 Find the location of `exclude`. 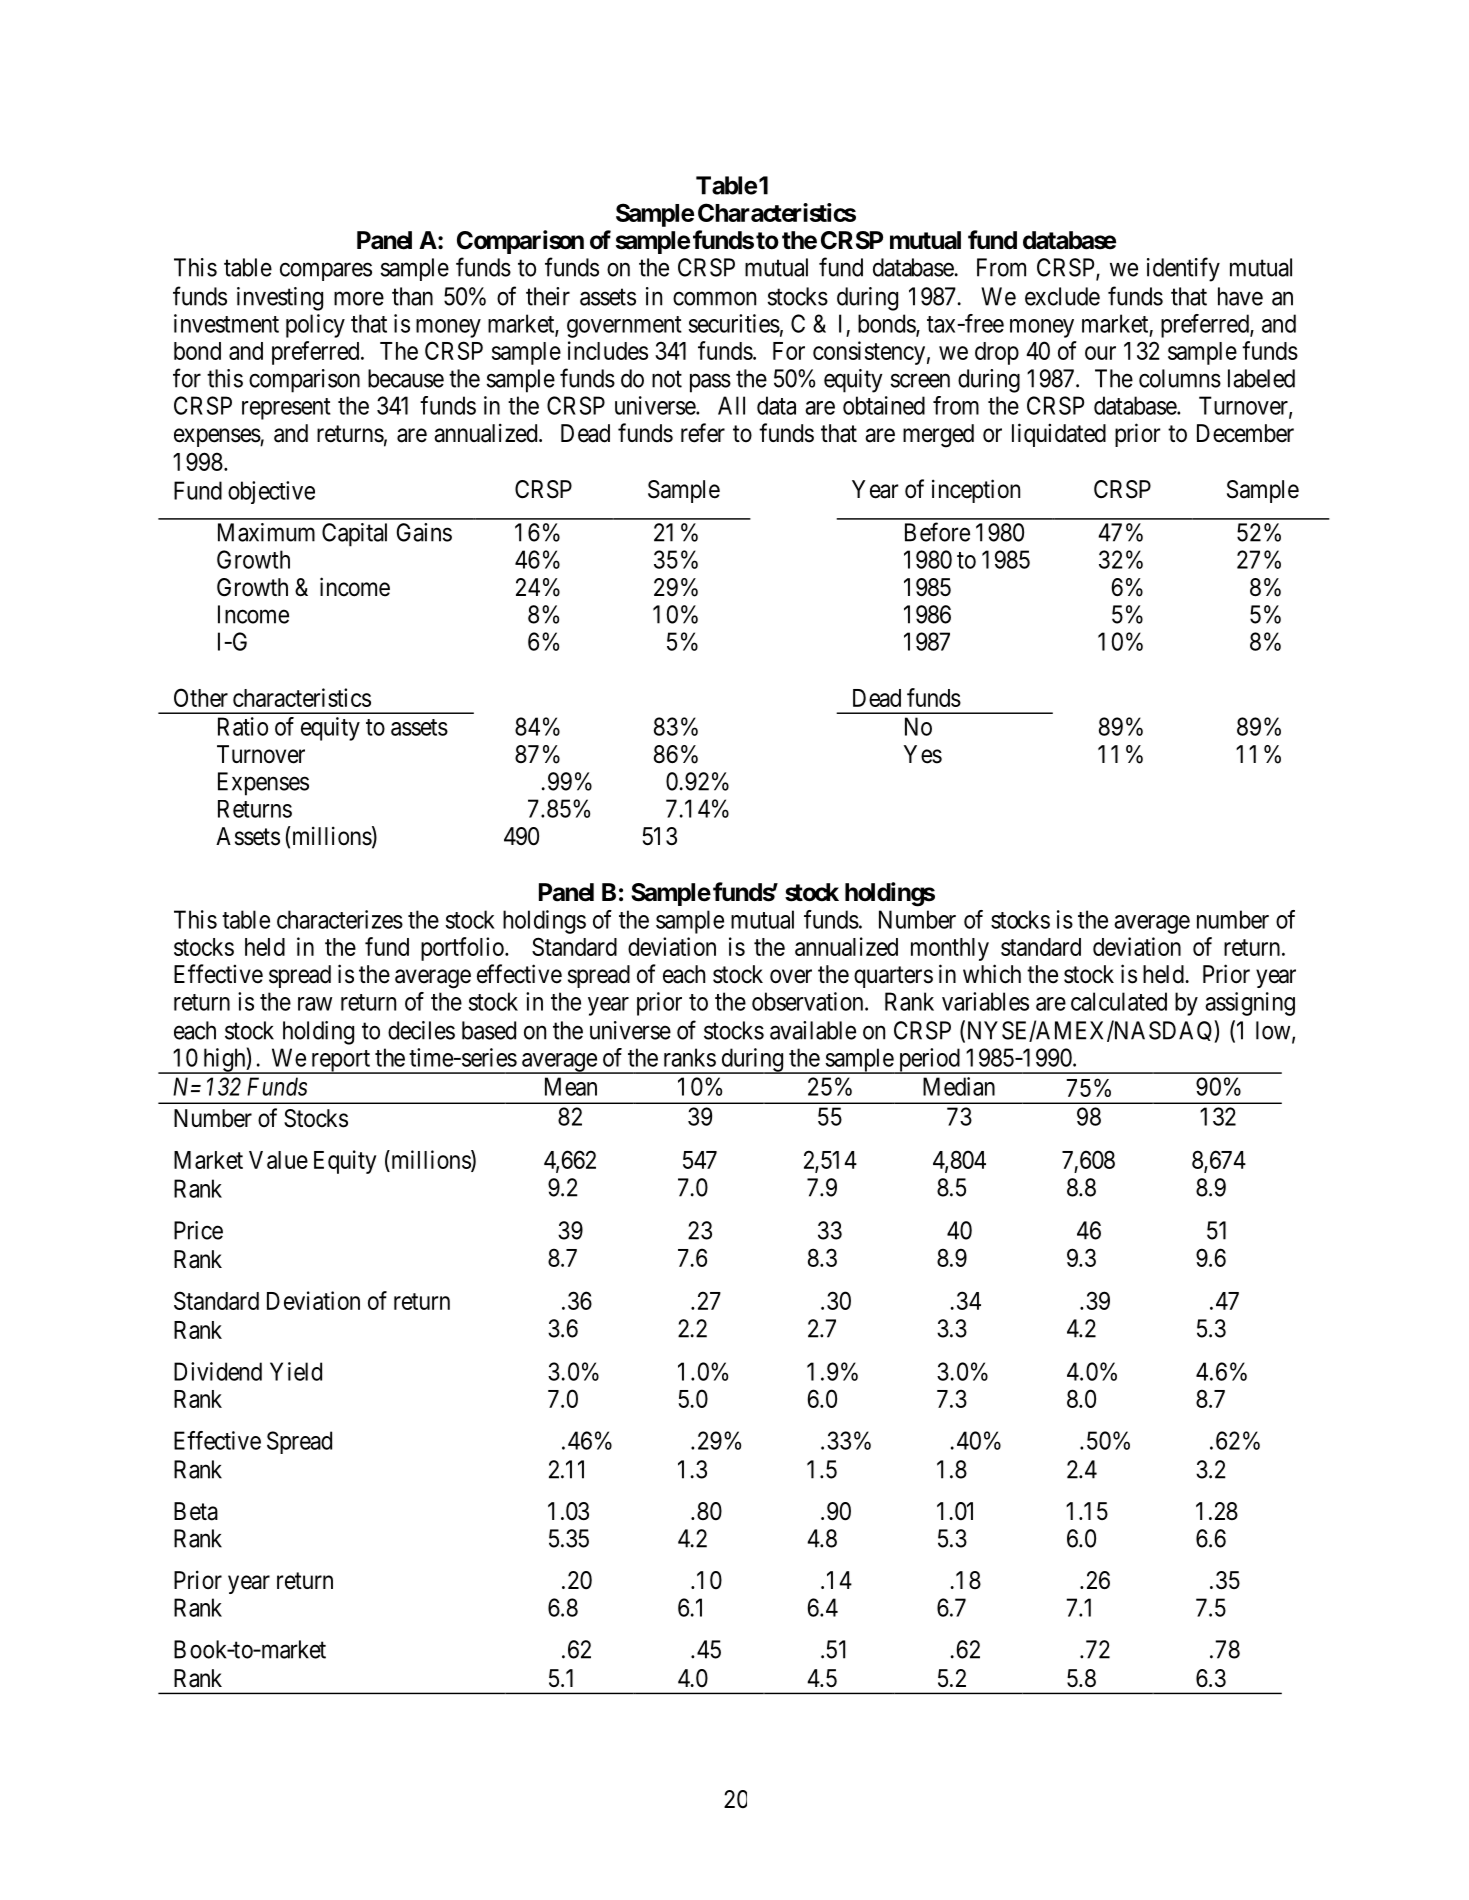

exclude is located at coordinates (1062, 296).
